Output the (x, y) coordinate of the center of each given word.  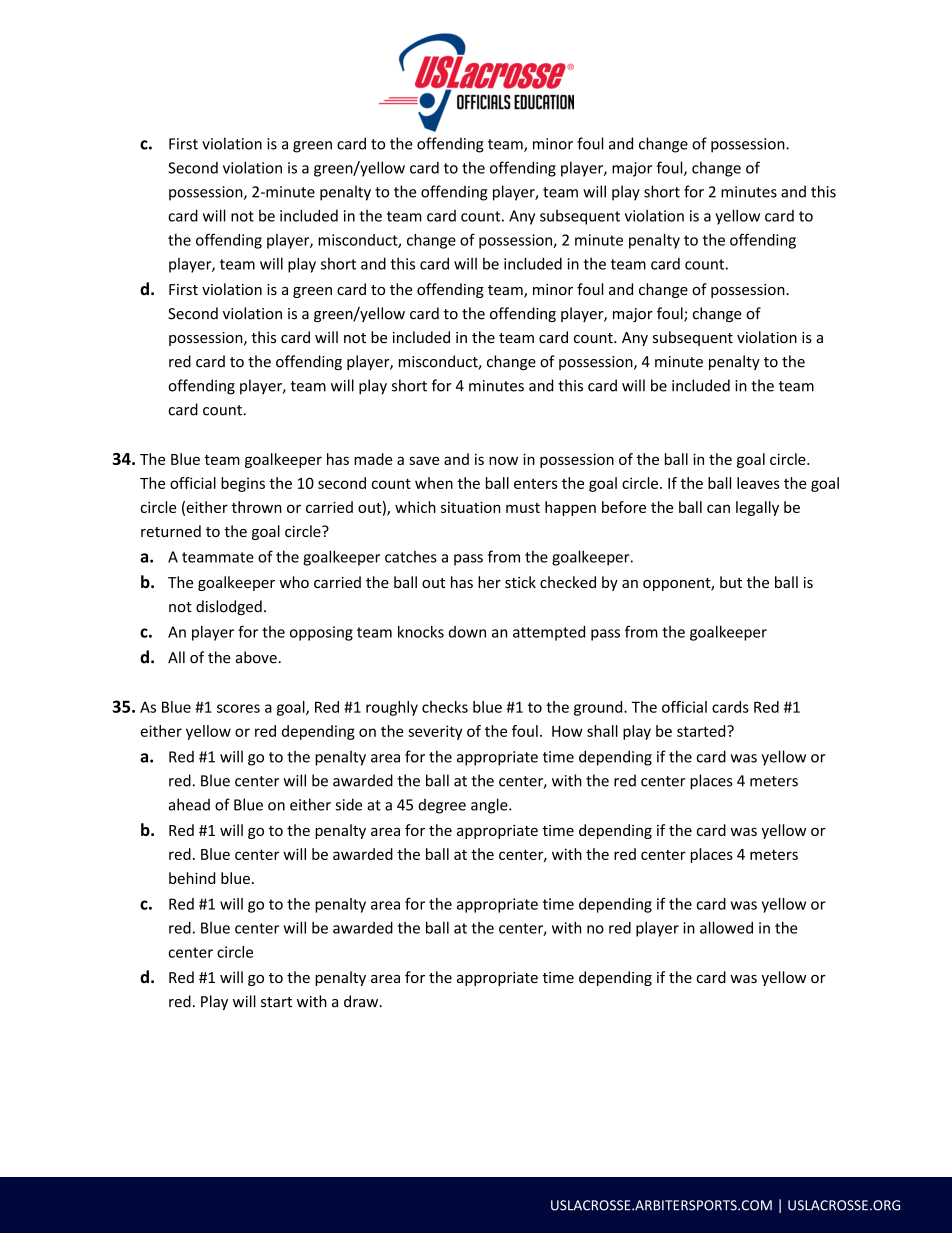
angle (490, 806)
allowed (726, 927)
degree (442, 806)
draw (362, 1001)
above (256, 657)
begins (243, 484)
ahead (189, 804)
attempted (549, 633)
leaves (758, 483)
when (434, 483)
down (467, 632)
